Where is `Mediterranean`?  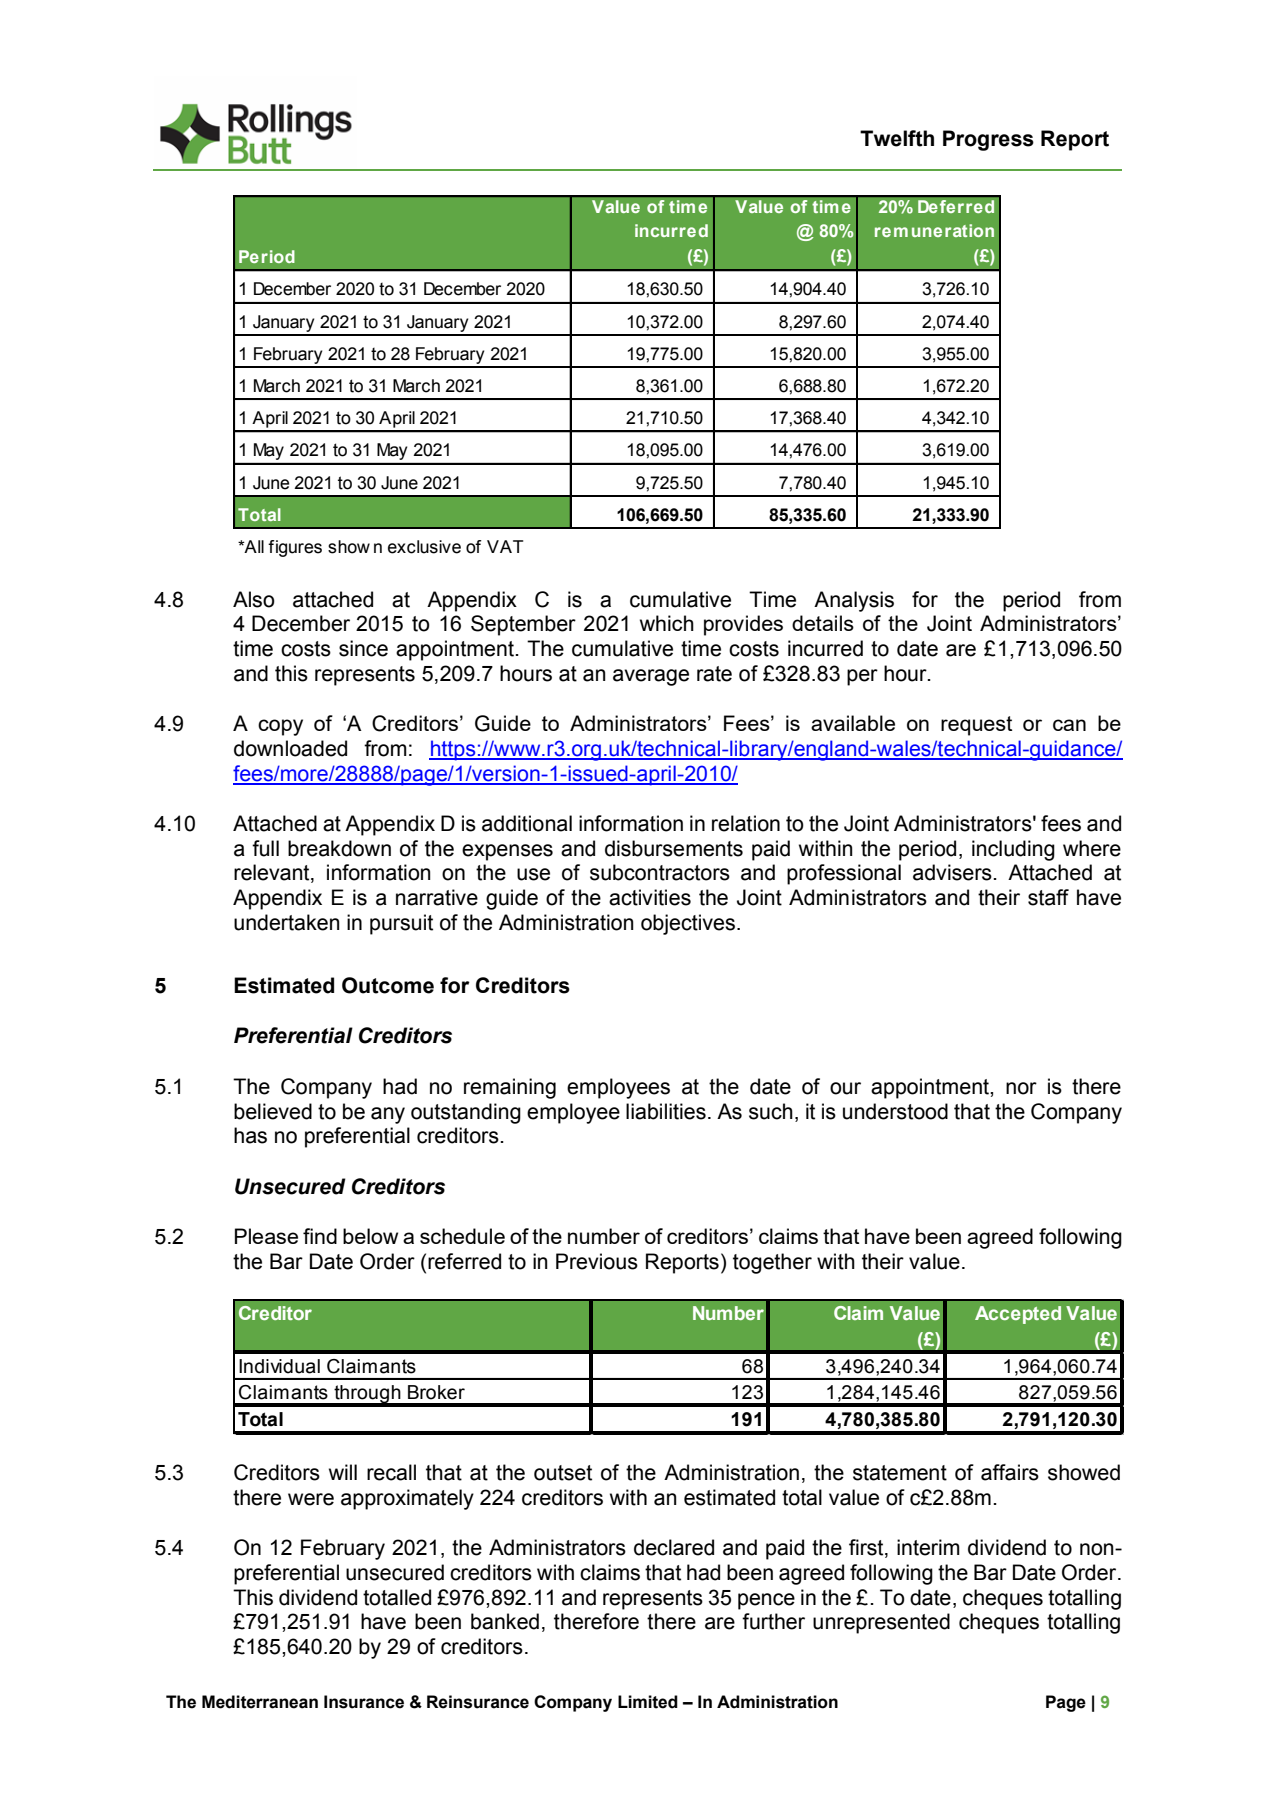
Mediterranean is located at coordinates (260, 1702).
